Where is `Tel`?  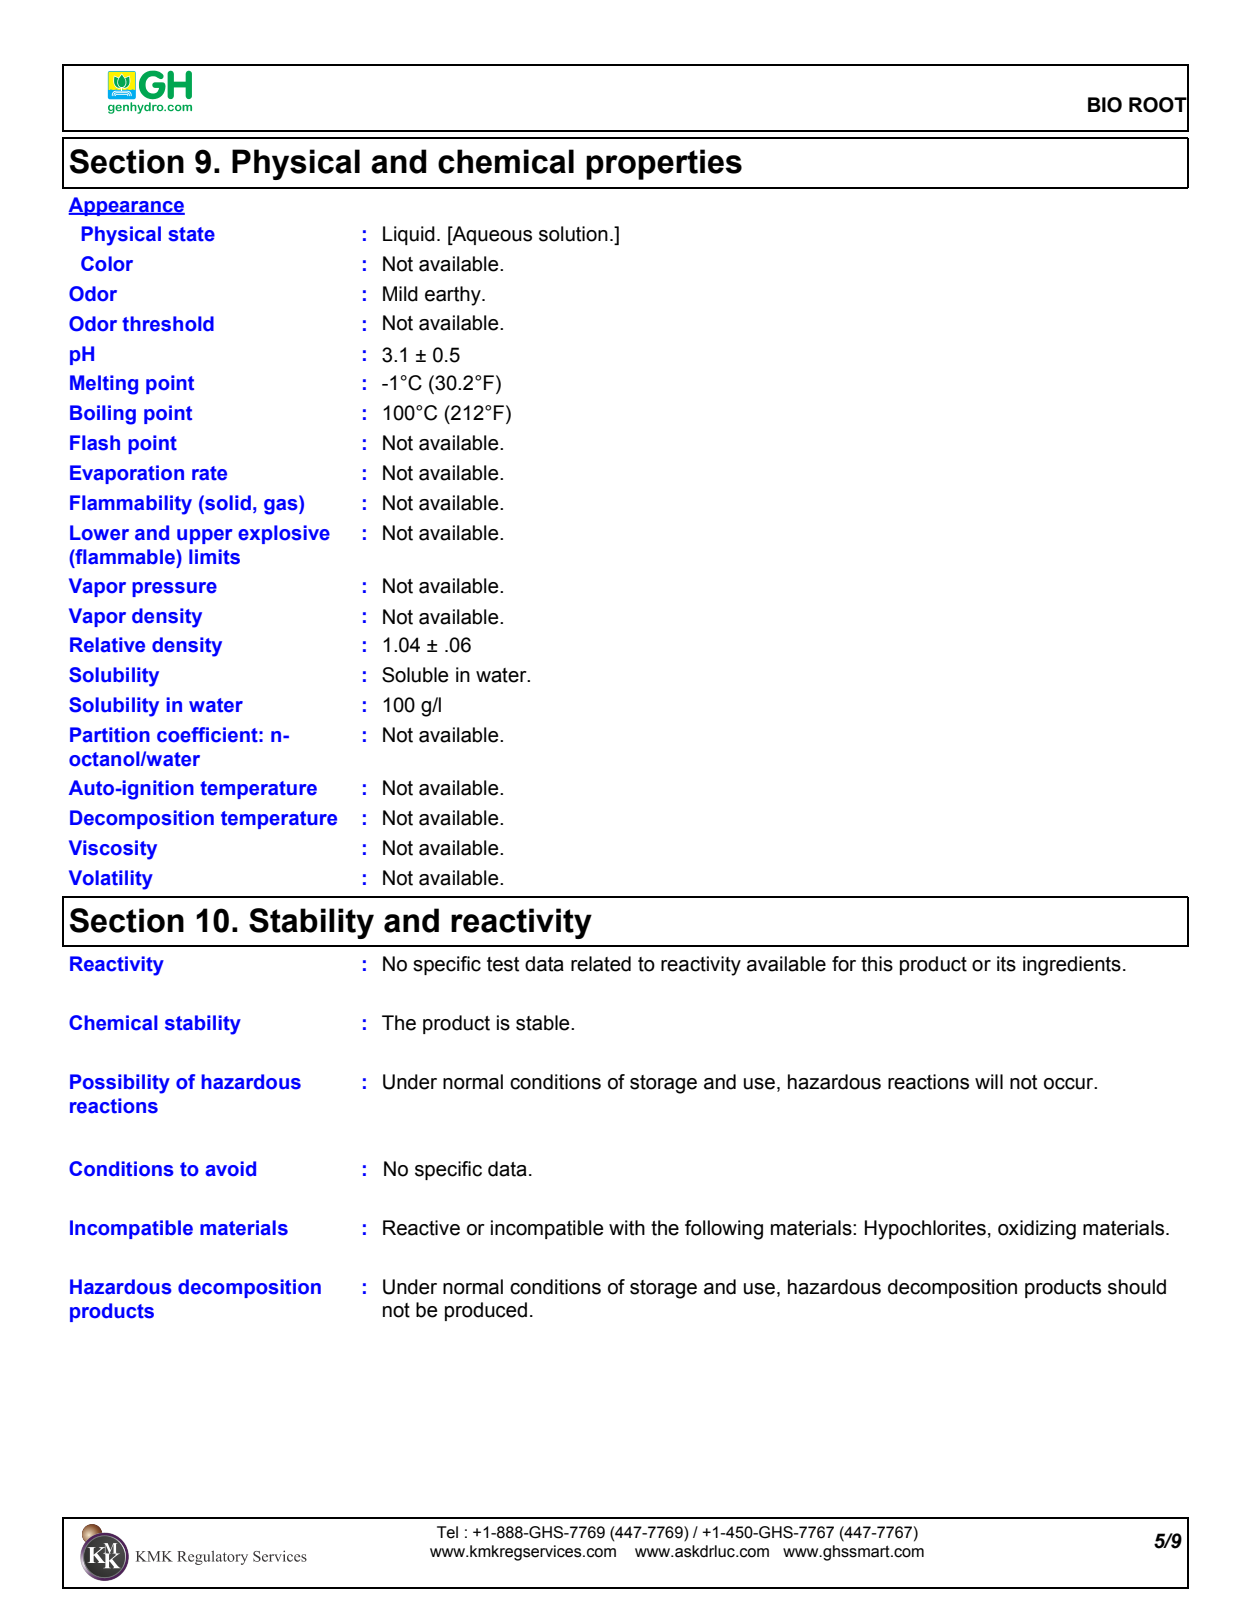
Tel is located at coordinates (447, 1532).
